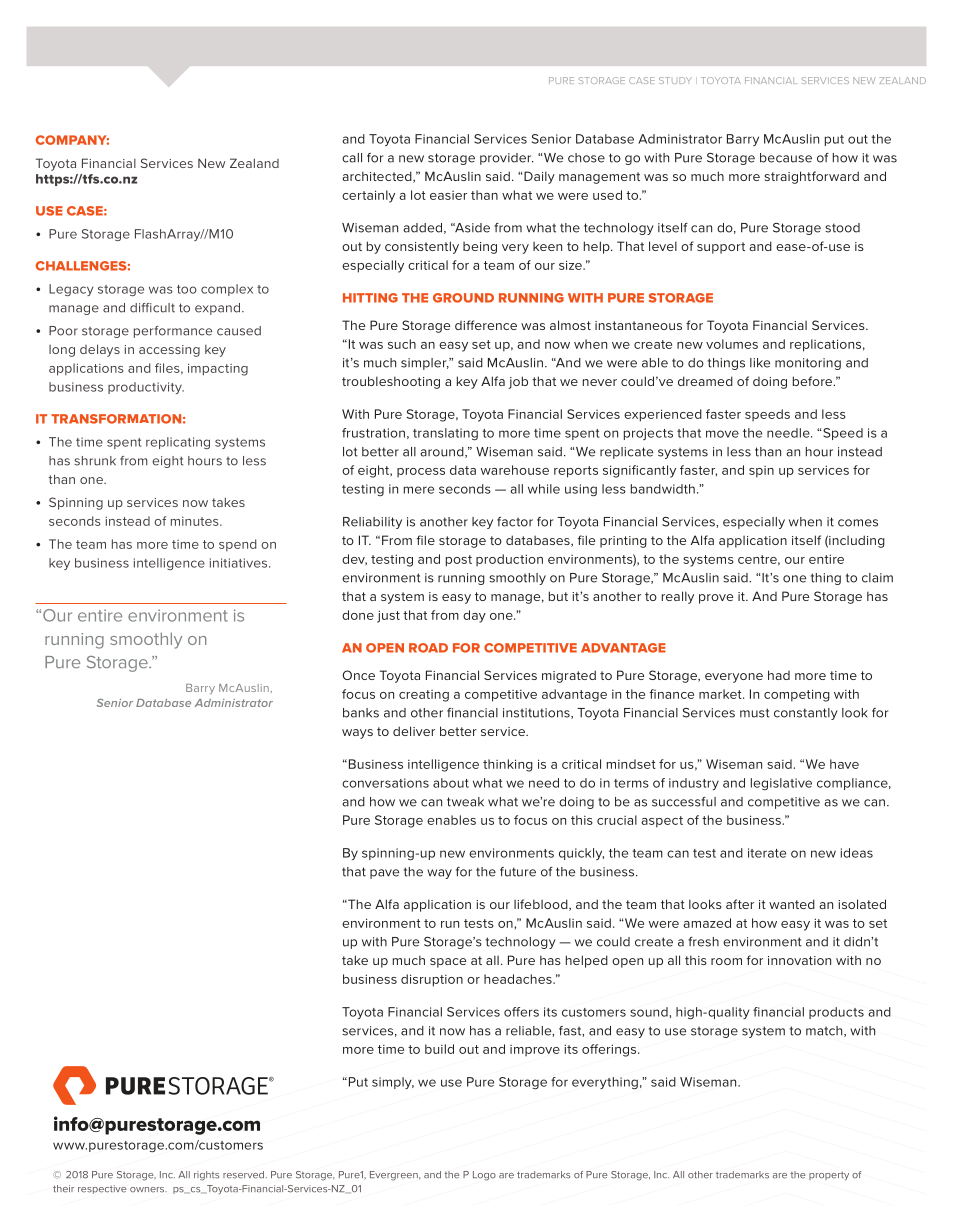 The width and height of the page is (953, 1232). Describe the element at coordinates (443, 452) in the page. I see `around` at that location.
